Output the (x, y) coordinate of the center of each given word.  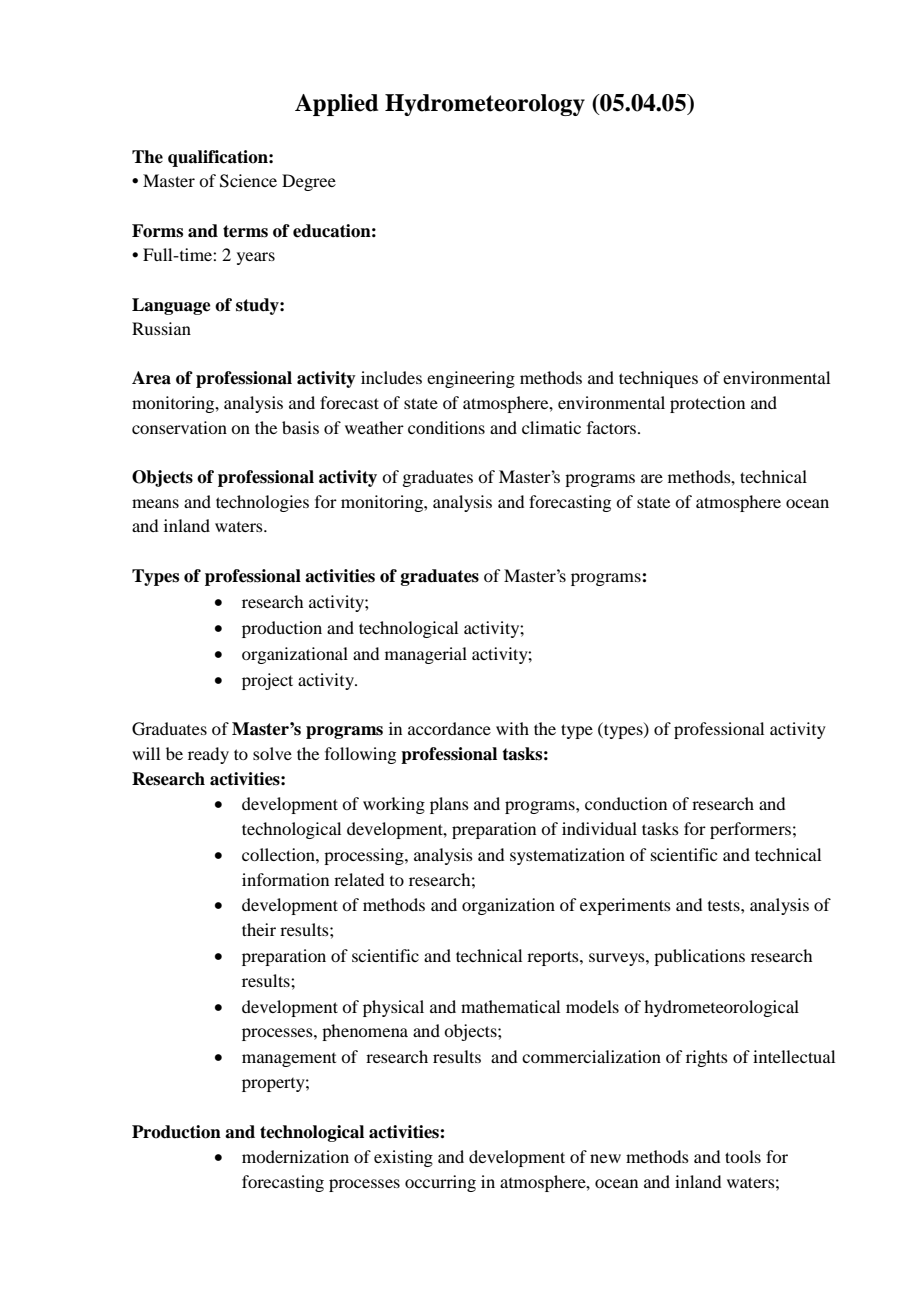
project (267, 681)
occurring (440, 1183)
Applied (336, 105)
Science (248, 181)
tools (743, 1156)
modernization (295, 1156)
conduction (626, 803)
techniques (658, 379)
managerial (426, 655)
